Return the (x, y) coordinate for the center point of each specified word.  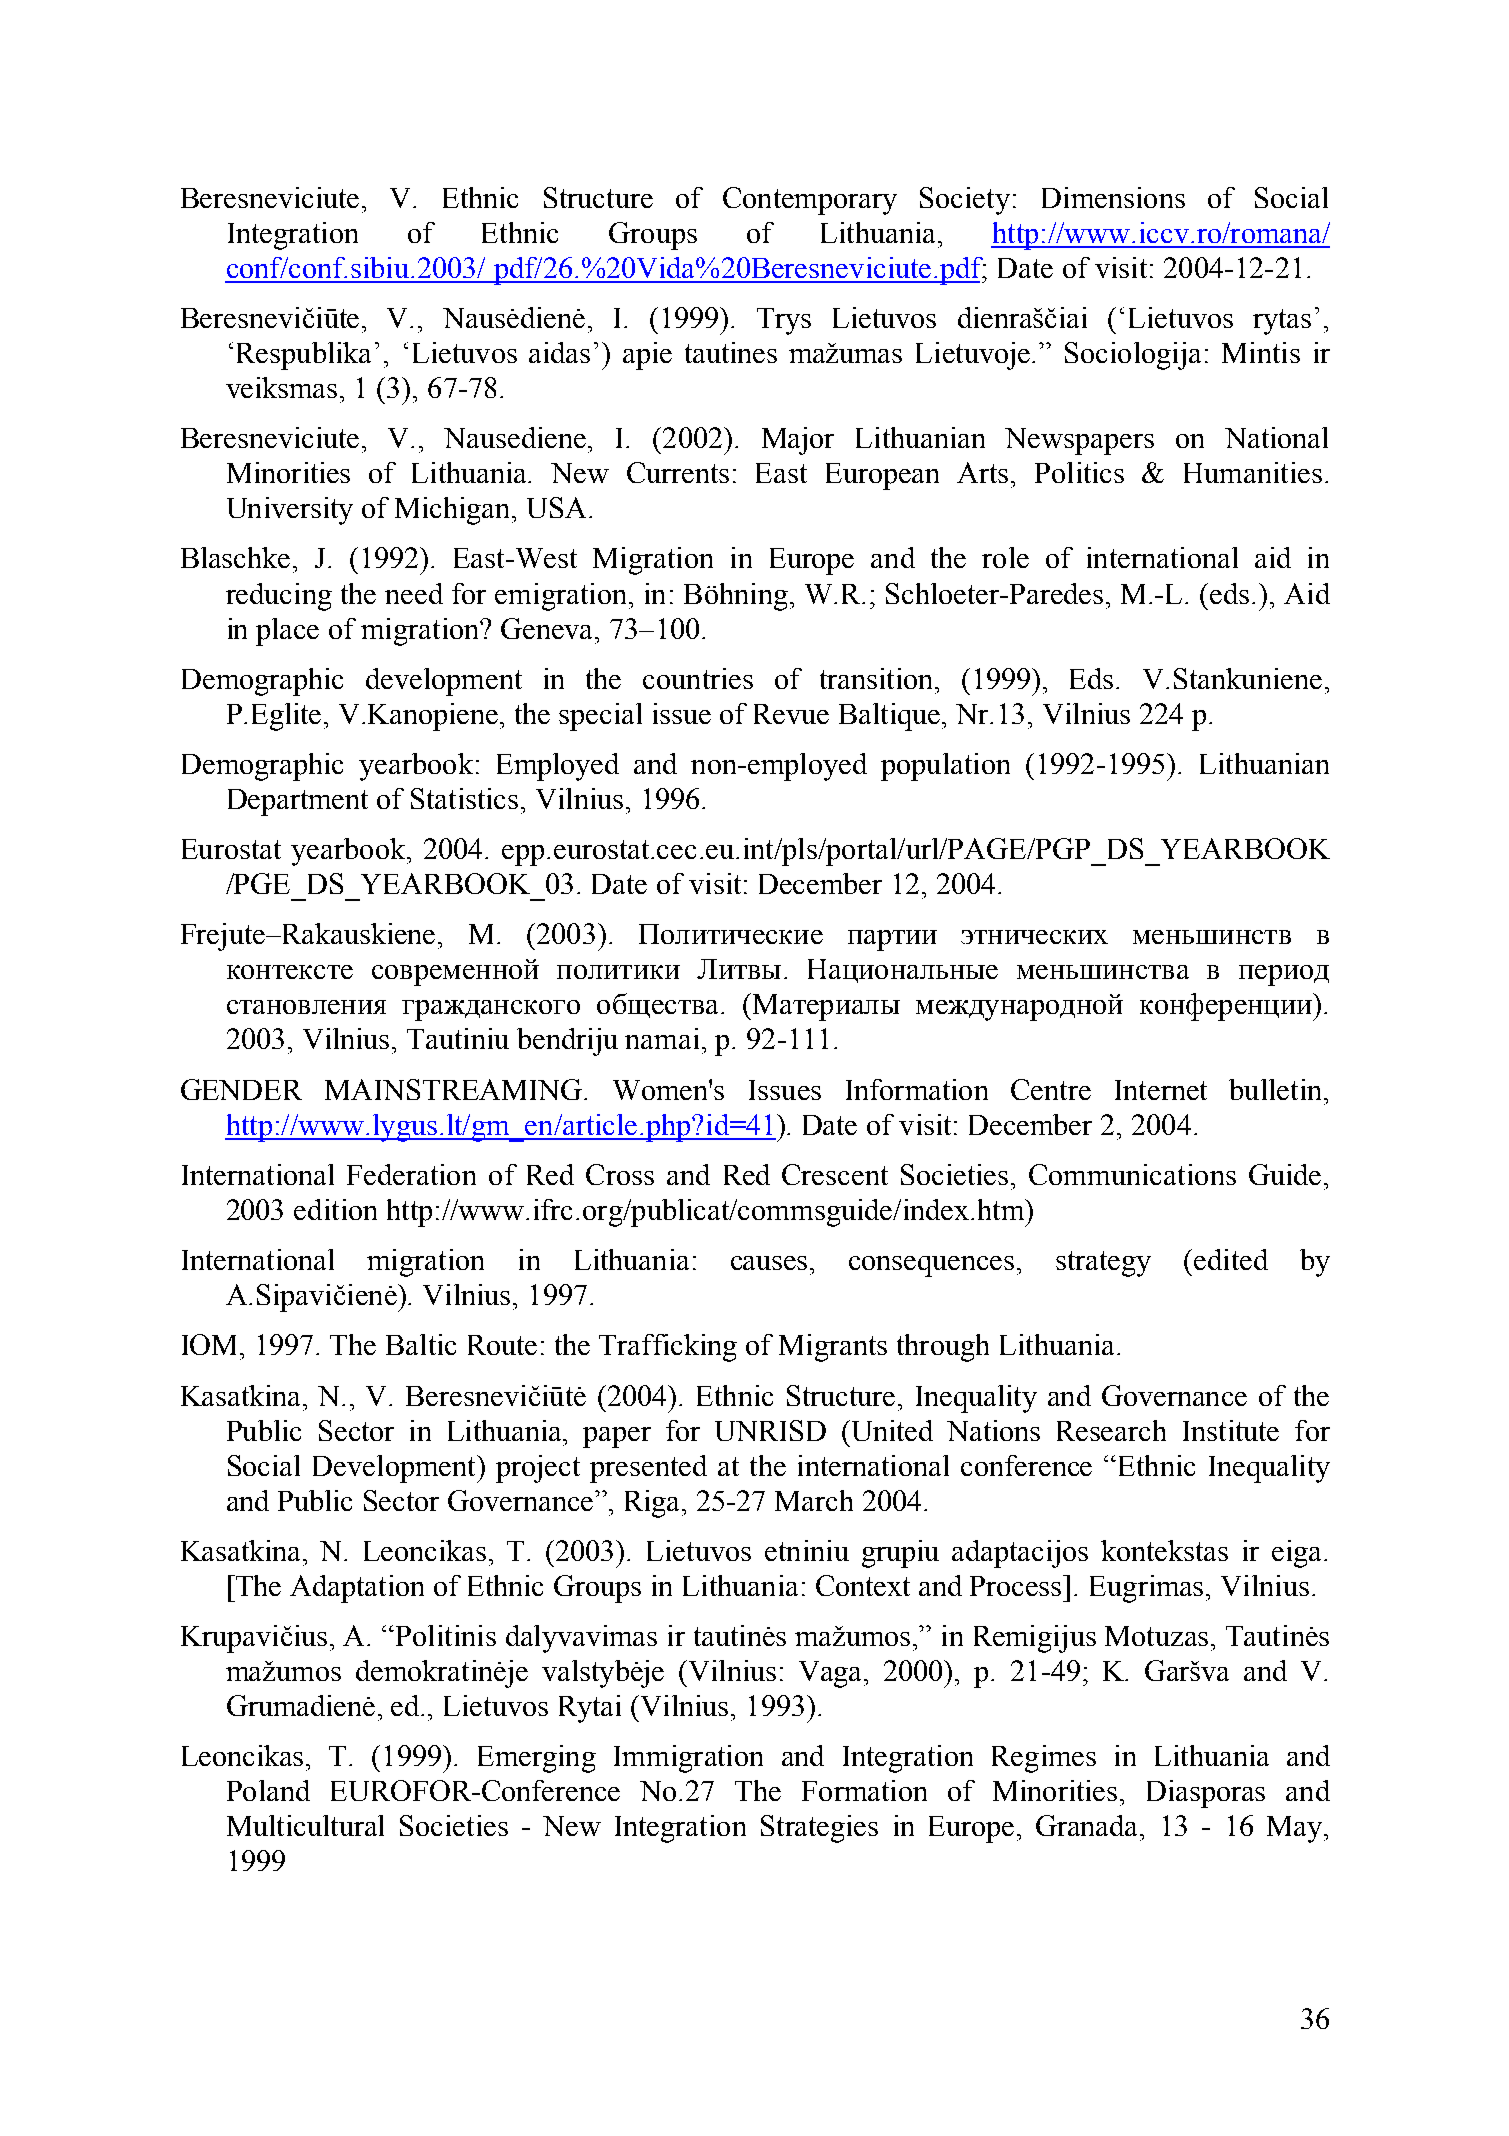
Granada (1088, 1825)
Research (1111, 1430)
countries (698, 678)
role (1005, 557)
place (287, 632)
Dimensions (1113, 197)
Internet (1161, 1090)
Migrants (833, 1348)
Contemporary (810, 201)
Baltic (421, 1344)
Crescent (835, 1174)
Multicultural (305, 1825)
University (290, 511)
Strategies (819, 1829)
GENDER (241, 1089)
